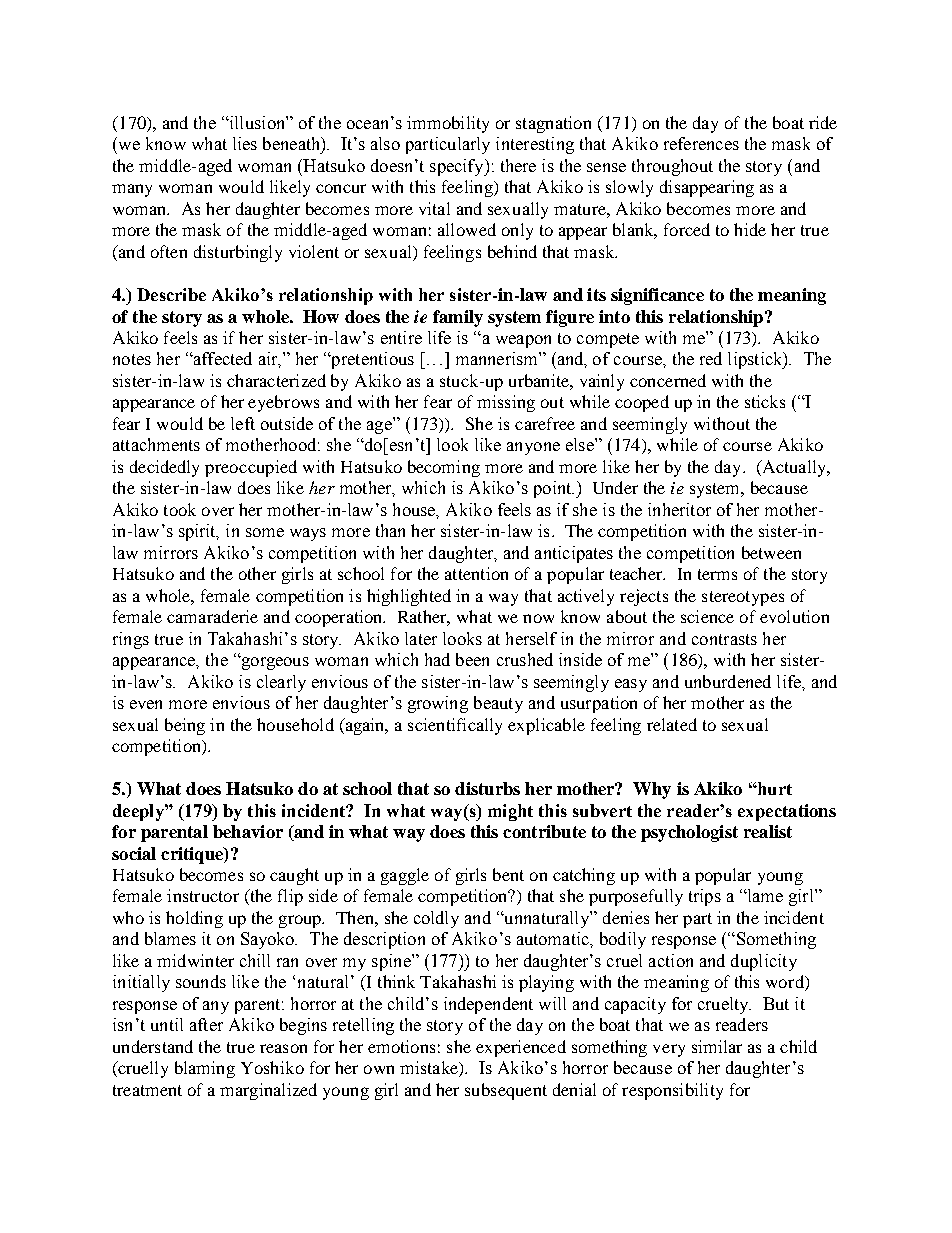 This screenshot has width=952, height=1233. Describe the element at coordinates (487, 788) in the screenshot. I see `disturbs` at that location.
